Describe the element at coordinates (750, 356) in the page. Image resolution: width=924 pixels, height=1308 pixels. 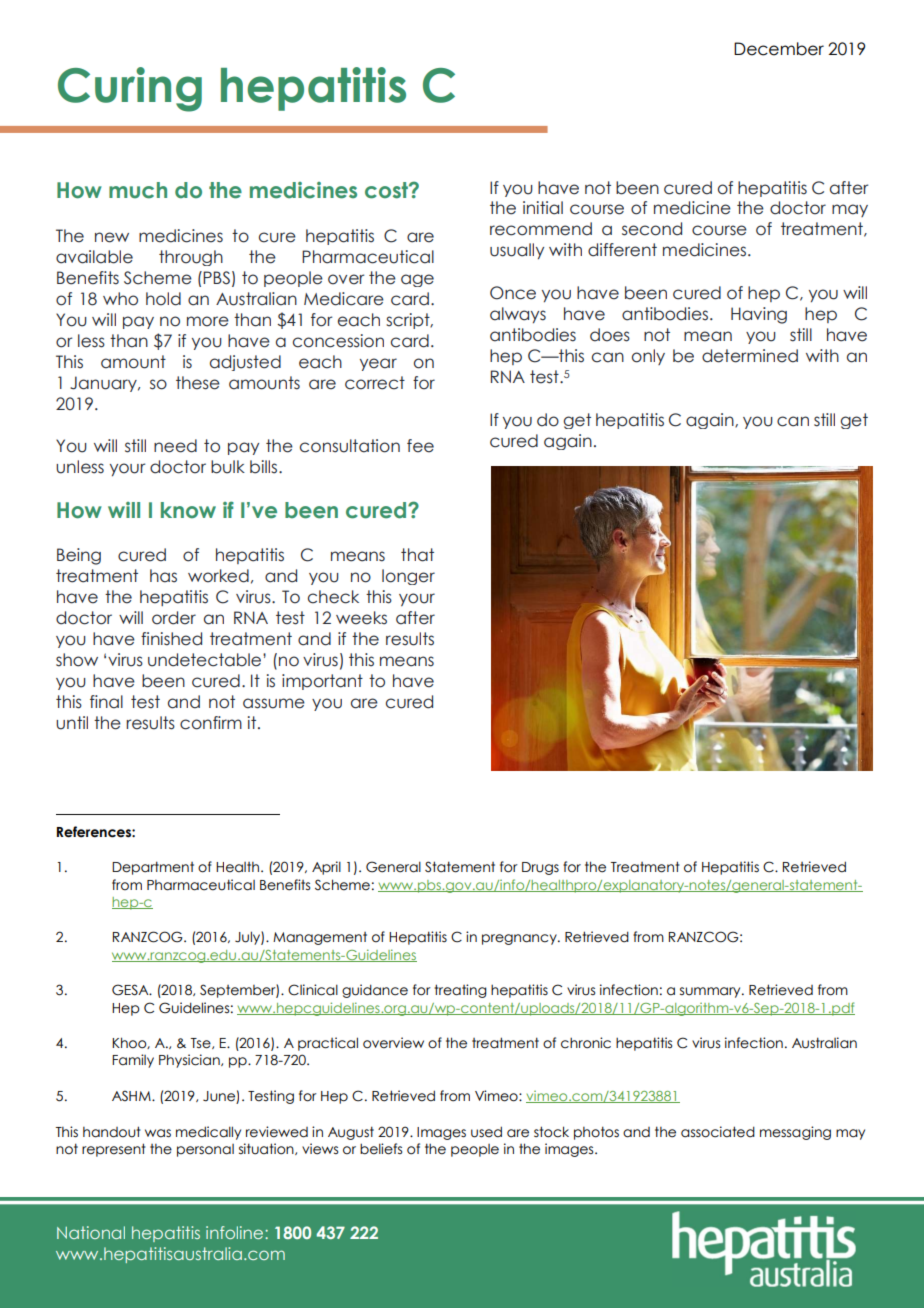
I see `determined` at that location.
